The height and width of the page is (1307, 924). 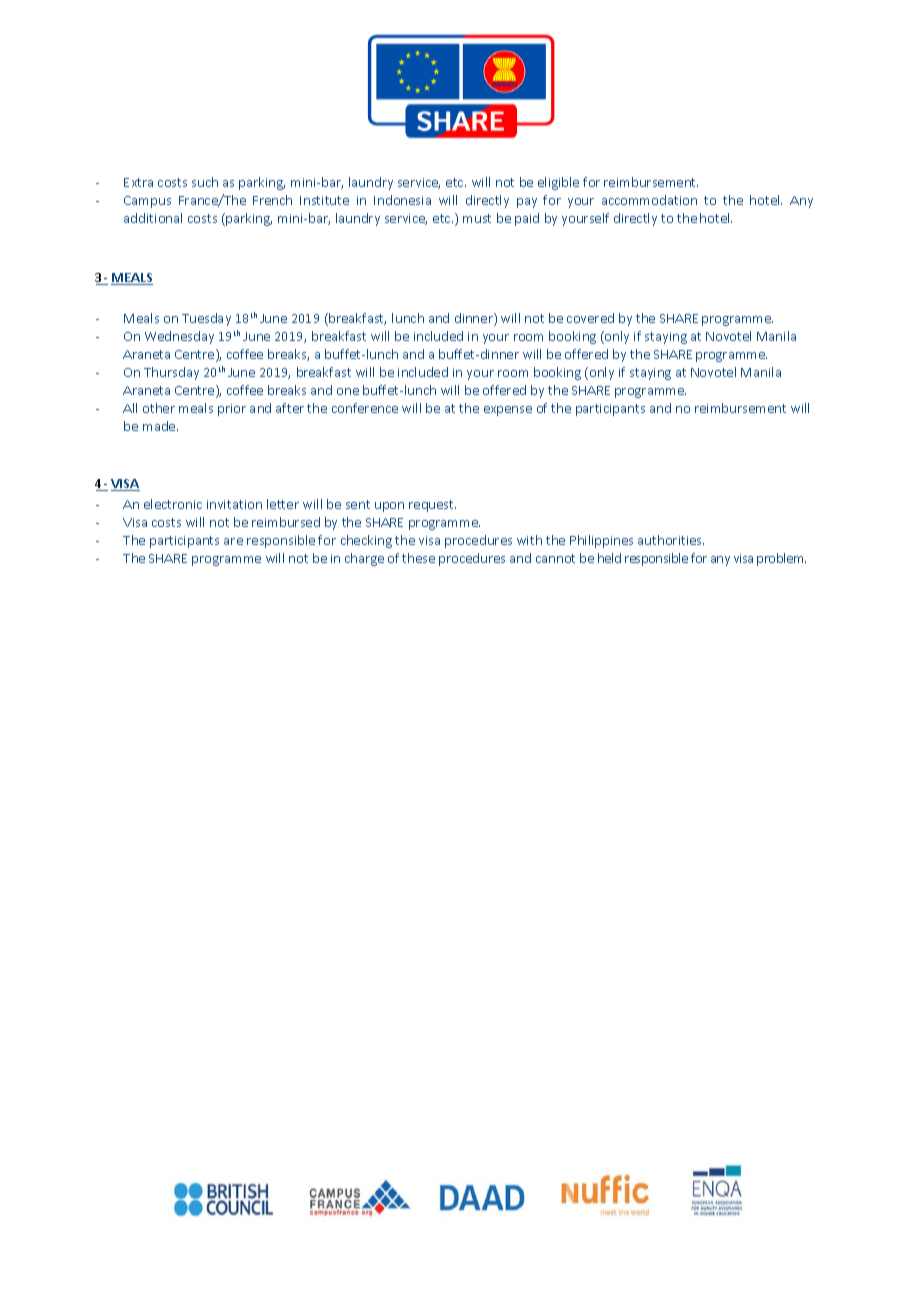 What do you see at coordinates (365, 408) in the page?
I see `conference` at bounding box center [365, 408].
